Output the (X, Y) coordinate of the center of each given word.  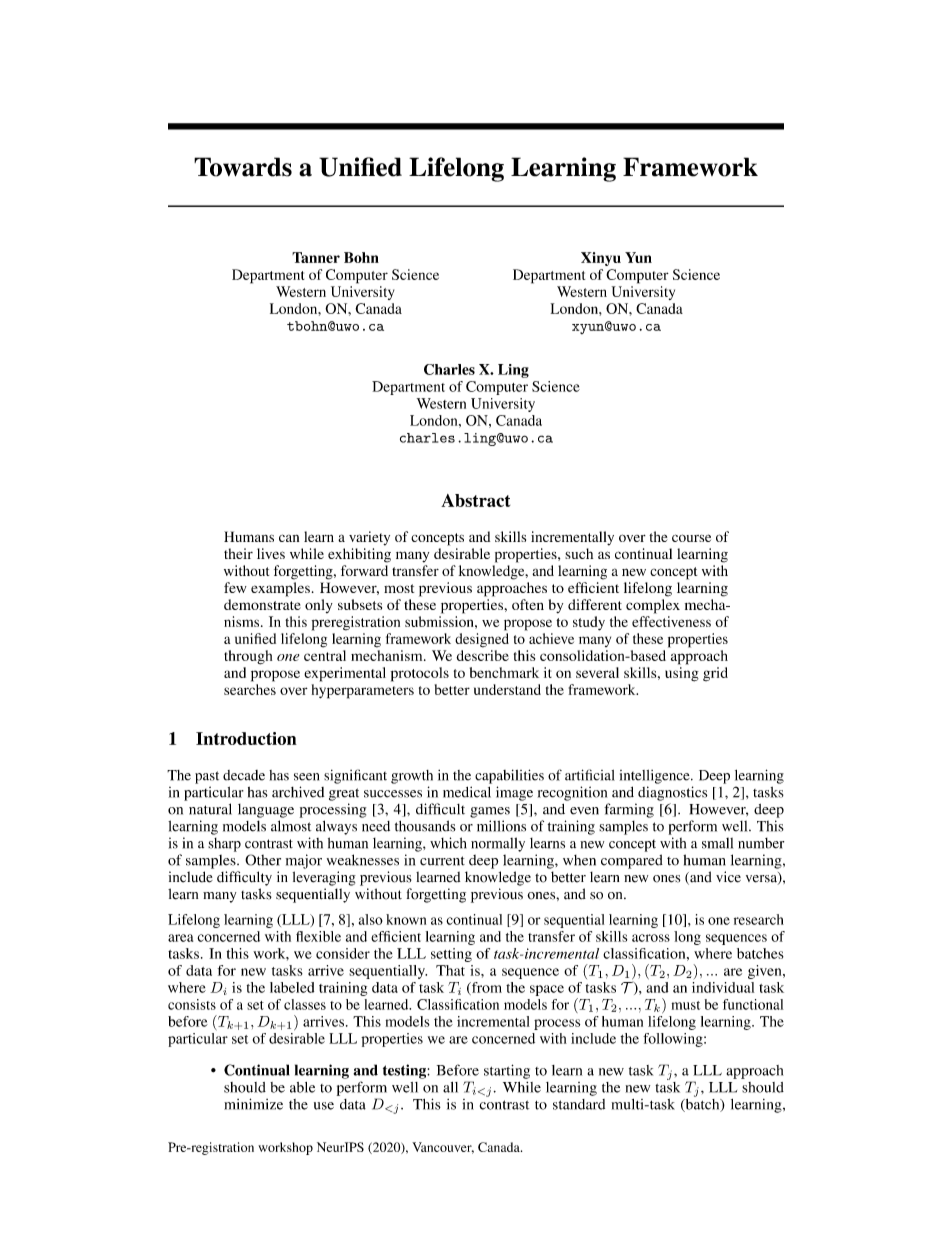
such (579, 553)
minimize (253, 1104)
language (266, 811)
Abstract (475, 500)
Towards (243, 167)
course (691, 538)
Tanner (316, 257)
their (238, 553)
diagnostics (672, 793)
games (490, 812)
